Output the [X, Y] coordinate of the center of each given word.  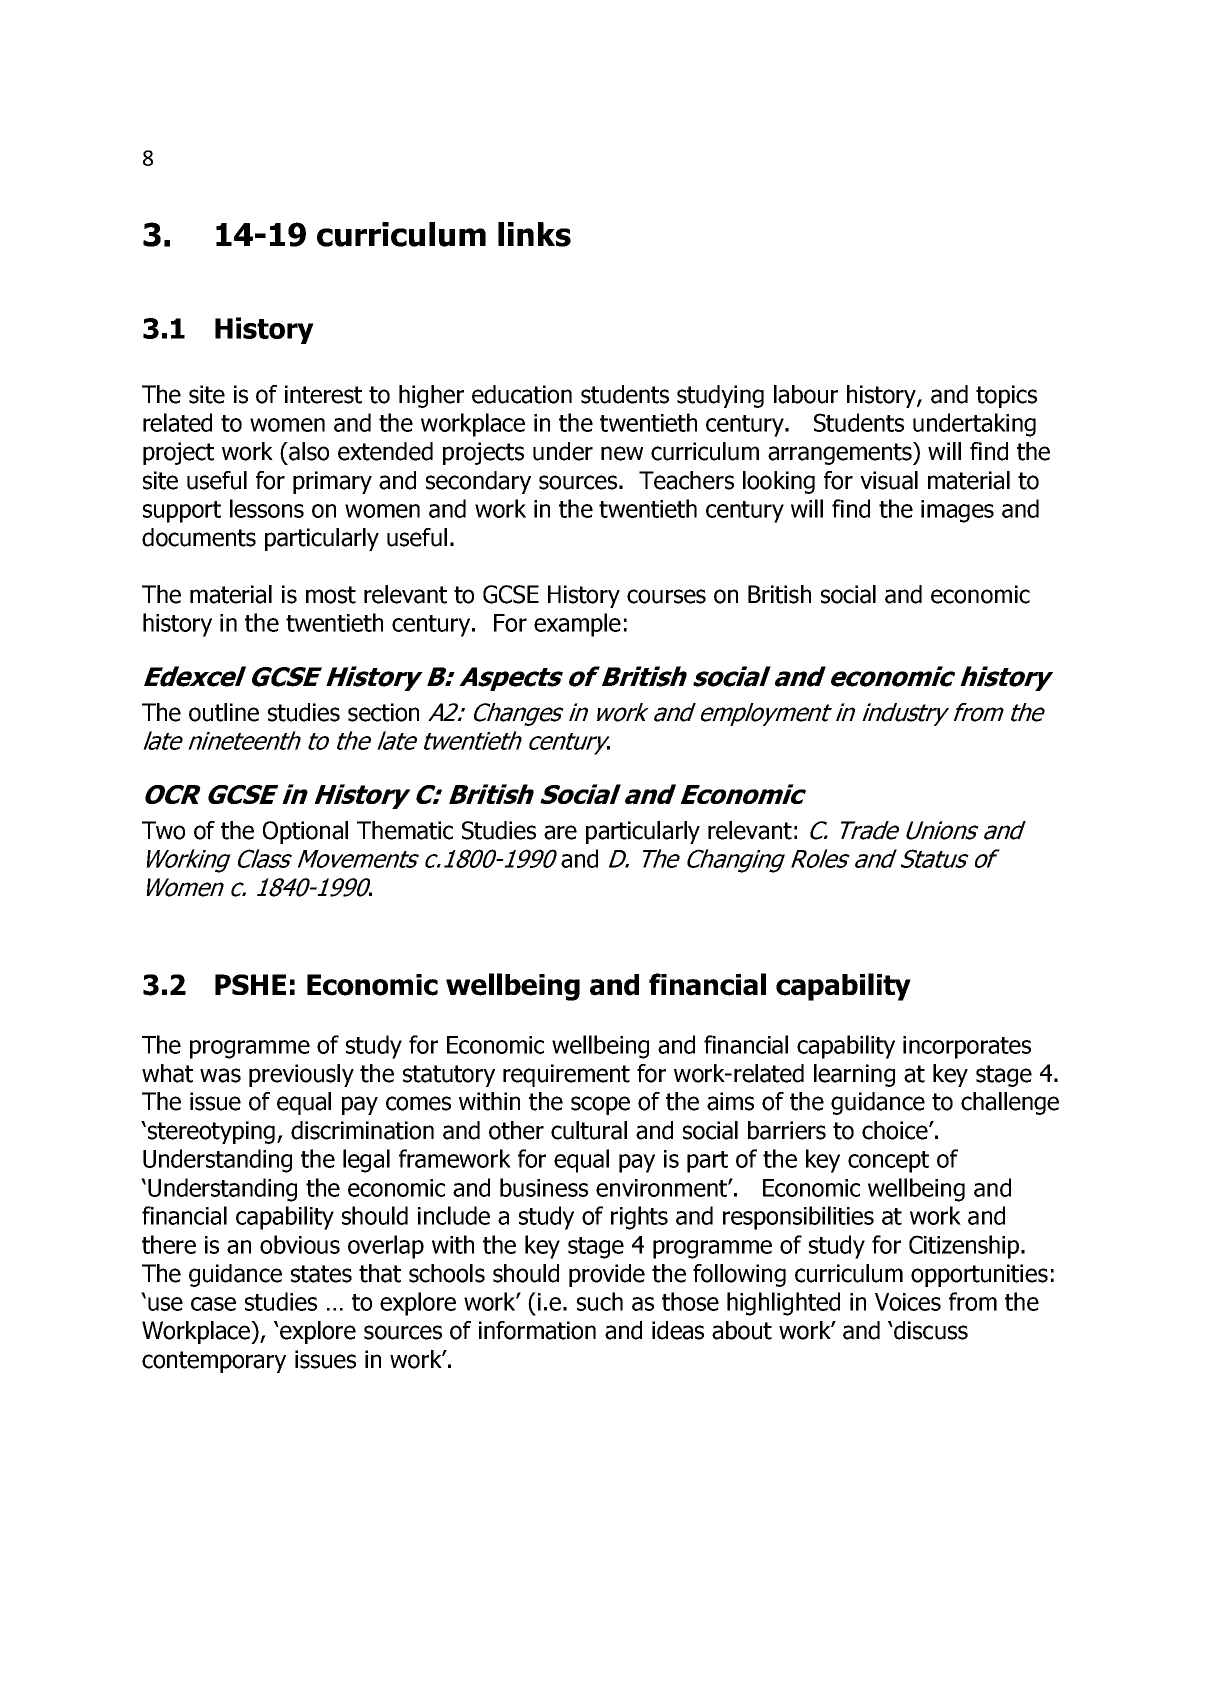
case [213, 1304]
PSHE [250, 984]
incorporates [967, 1047]
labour [806, 394]
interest [323, 394]
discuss [930, 1330]
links [534, 234]
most [331, 595]
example [577, 625]
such [600, 1301]
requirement [566, 1075]
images [957, 511]
